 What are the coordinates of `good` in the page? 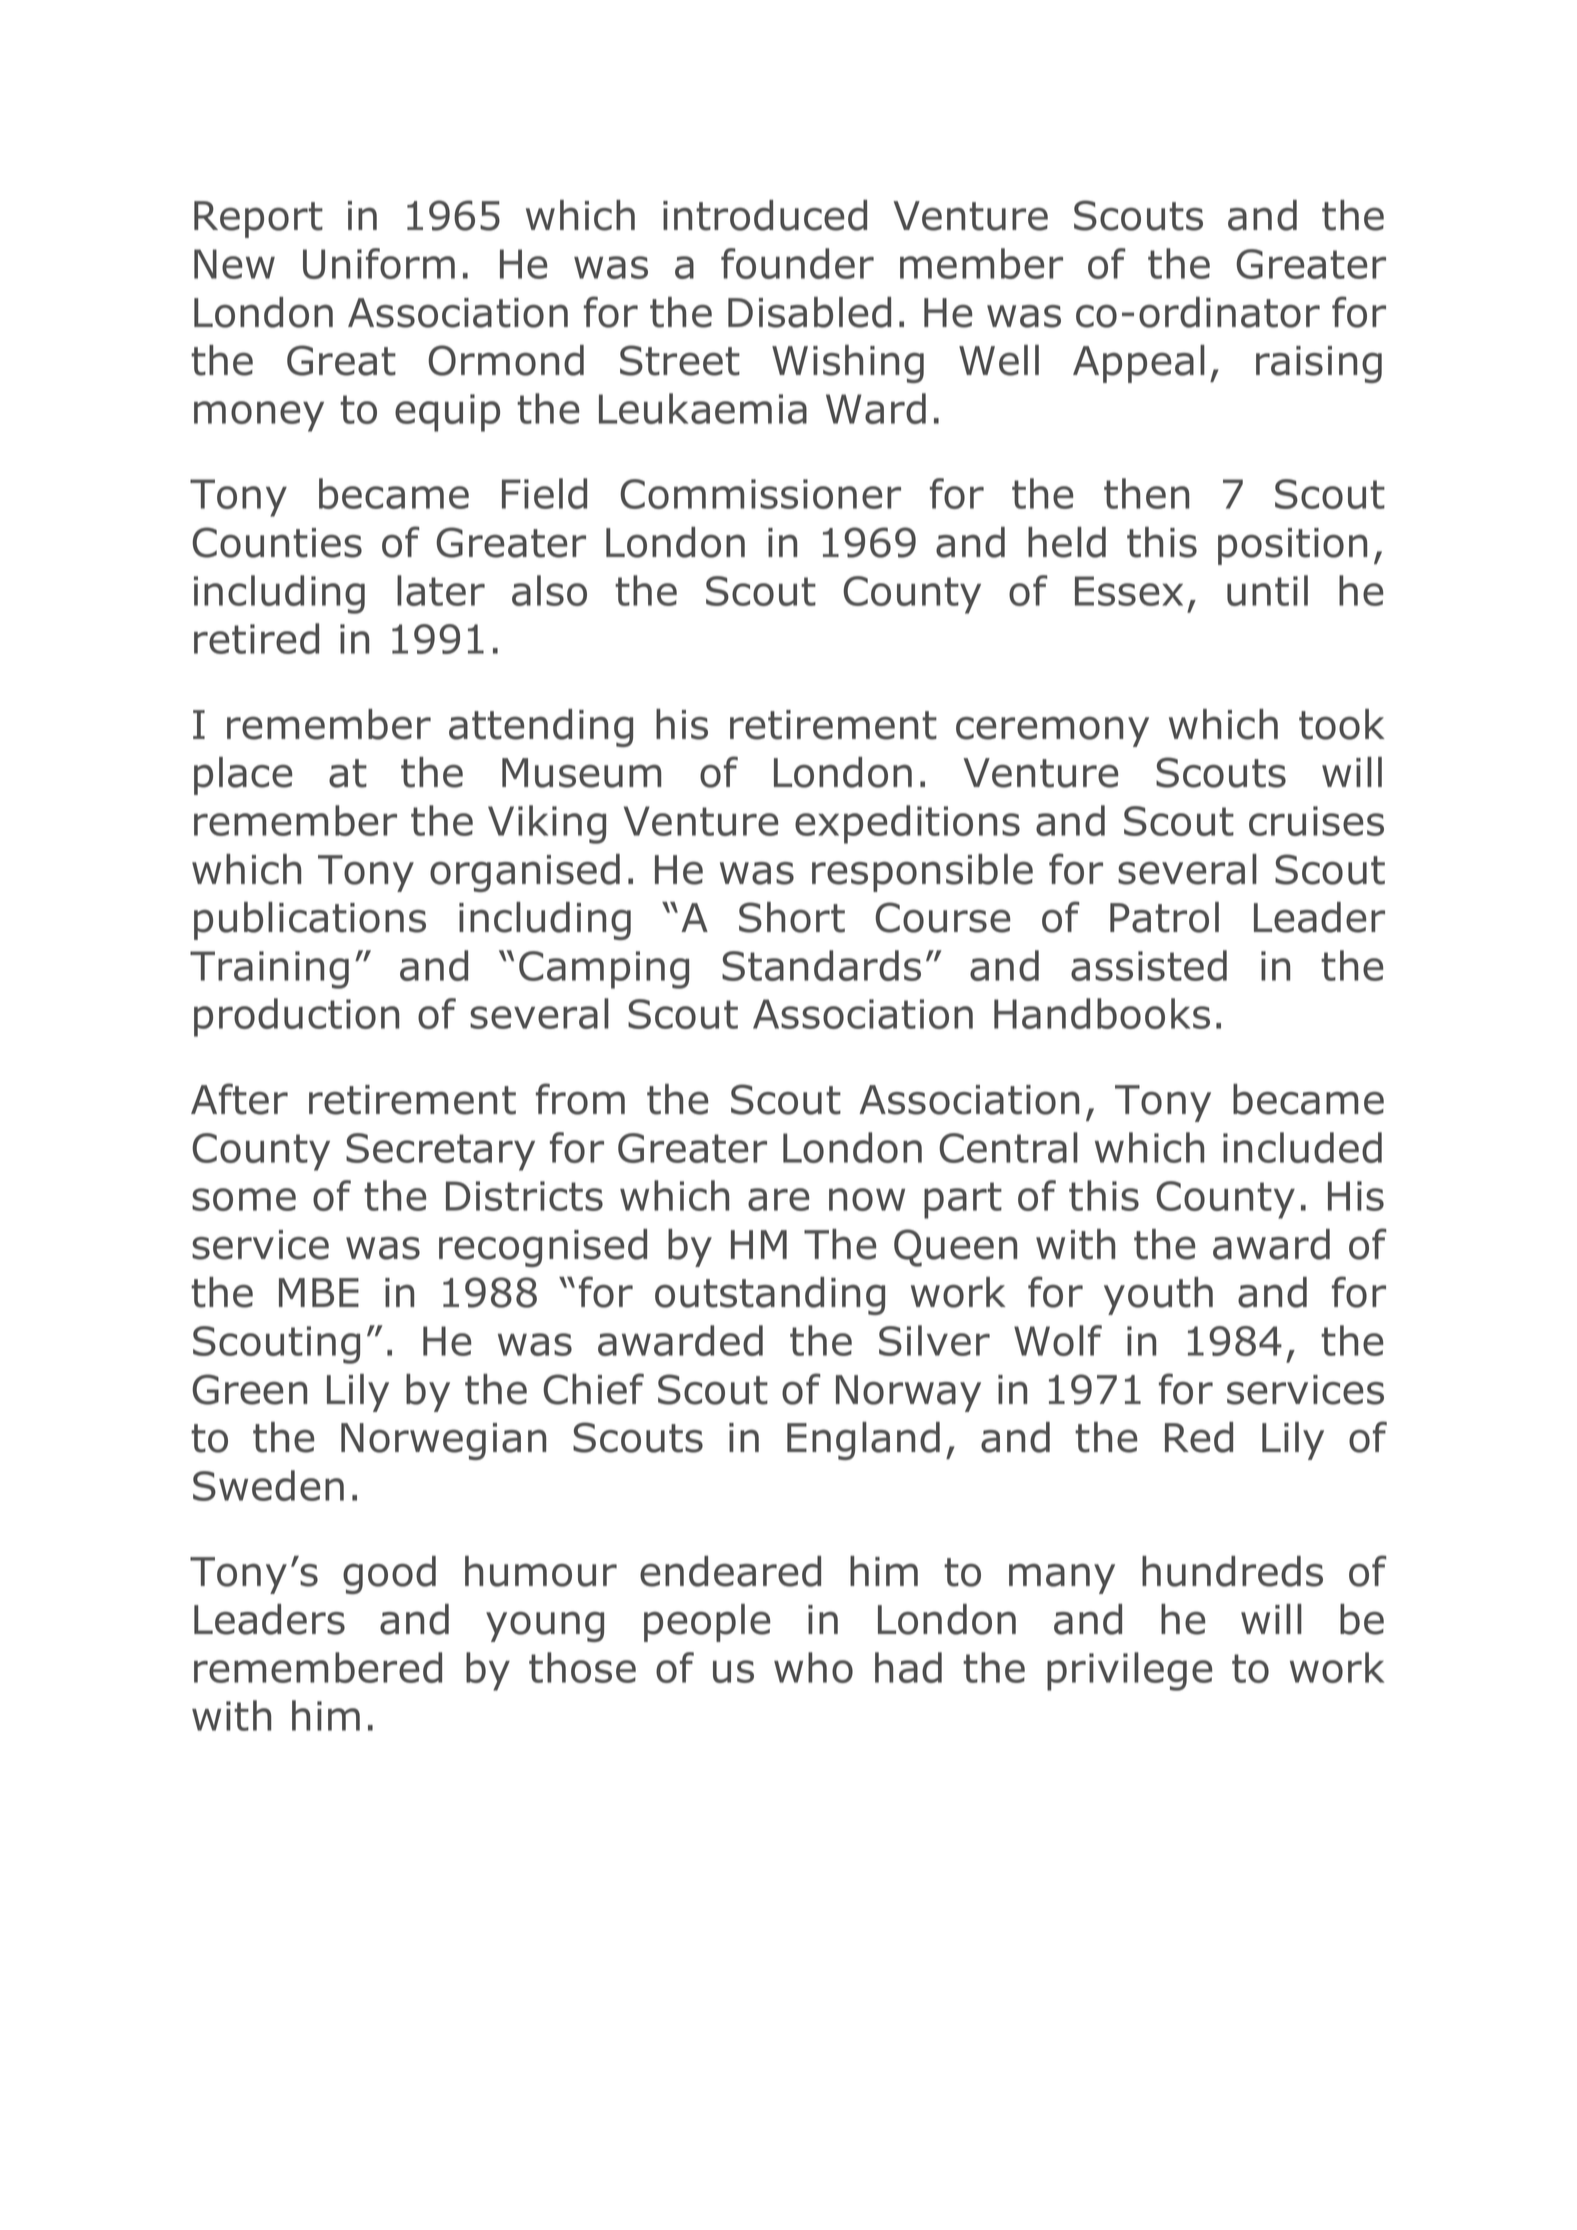 It's located at (389, 1575).
